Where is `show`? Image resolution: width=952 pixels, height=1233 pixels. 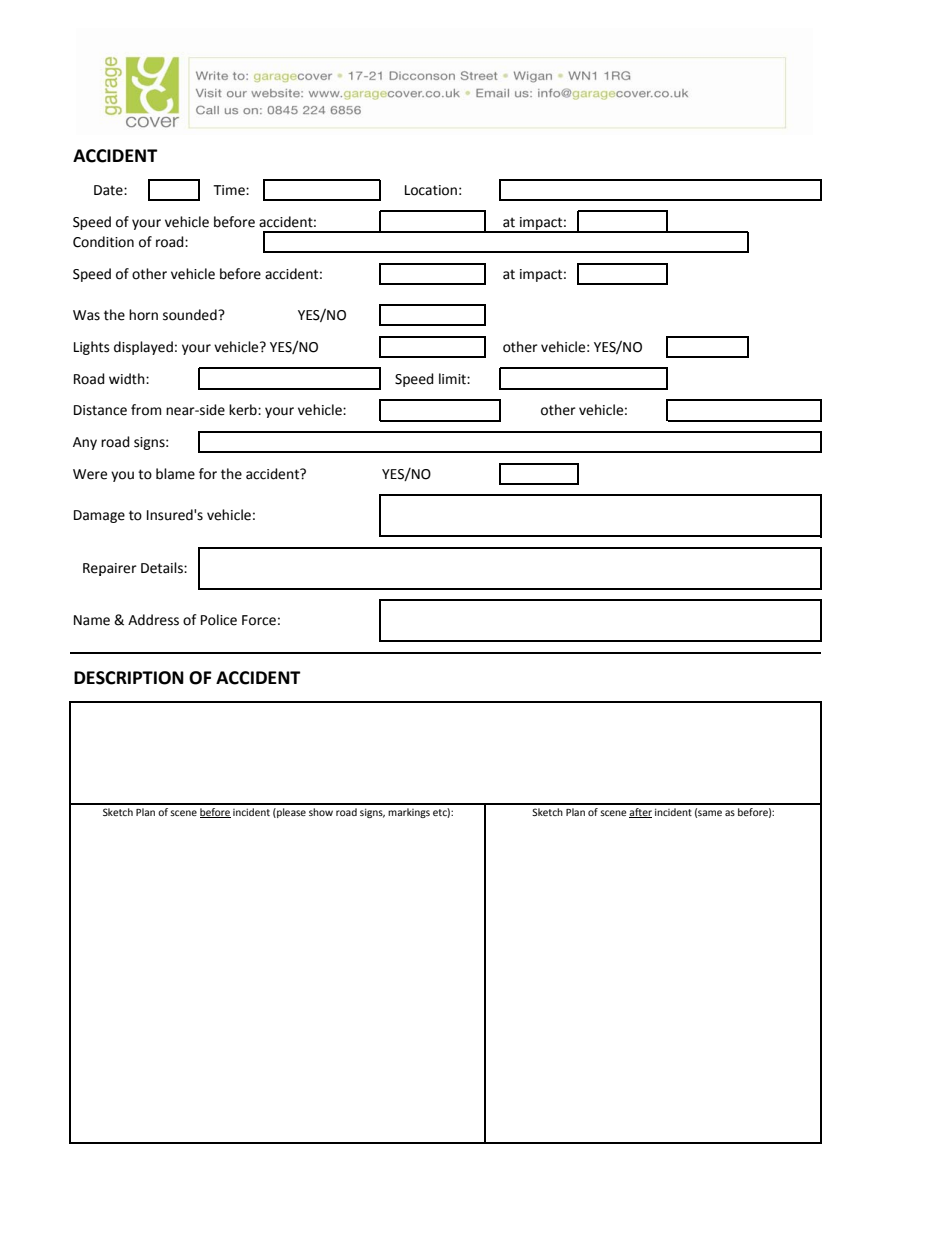 show is located at coordinates (321, 812).
